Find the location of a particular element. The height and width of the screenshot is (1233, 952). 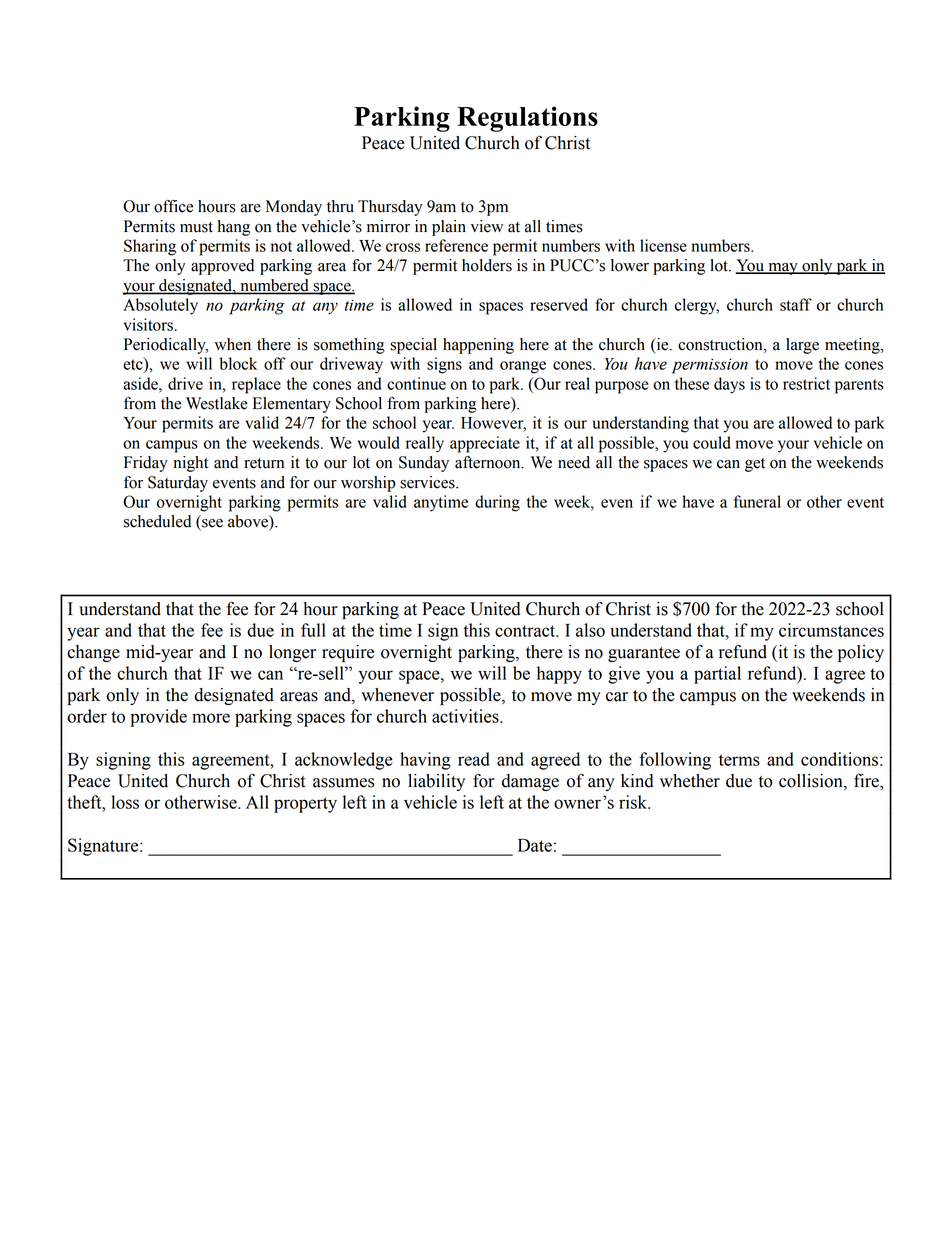

full is located at coordinates (313, 630).
